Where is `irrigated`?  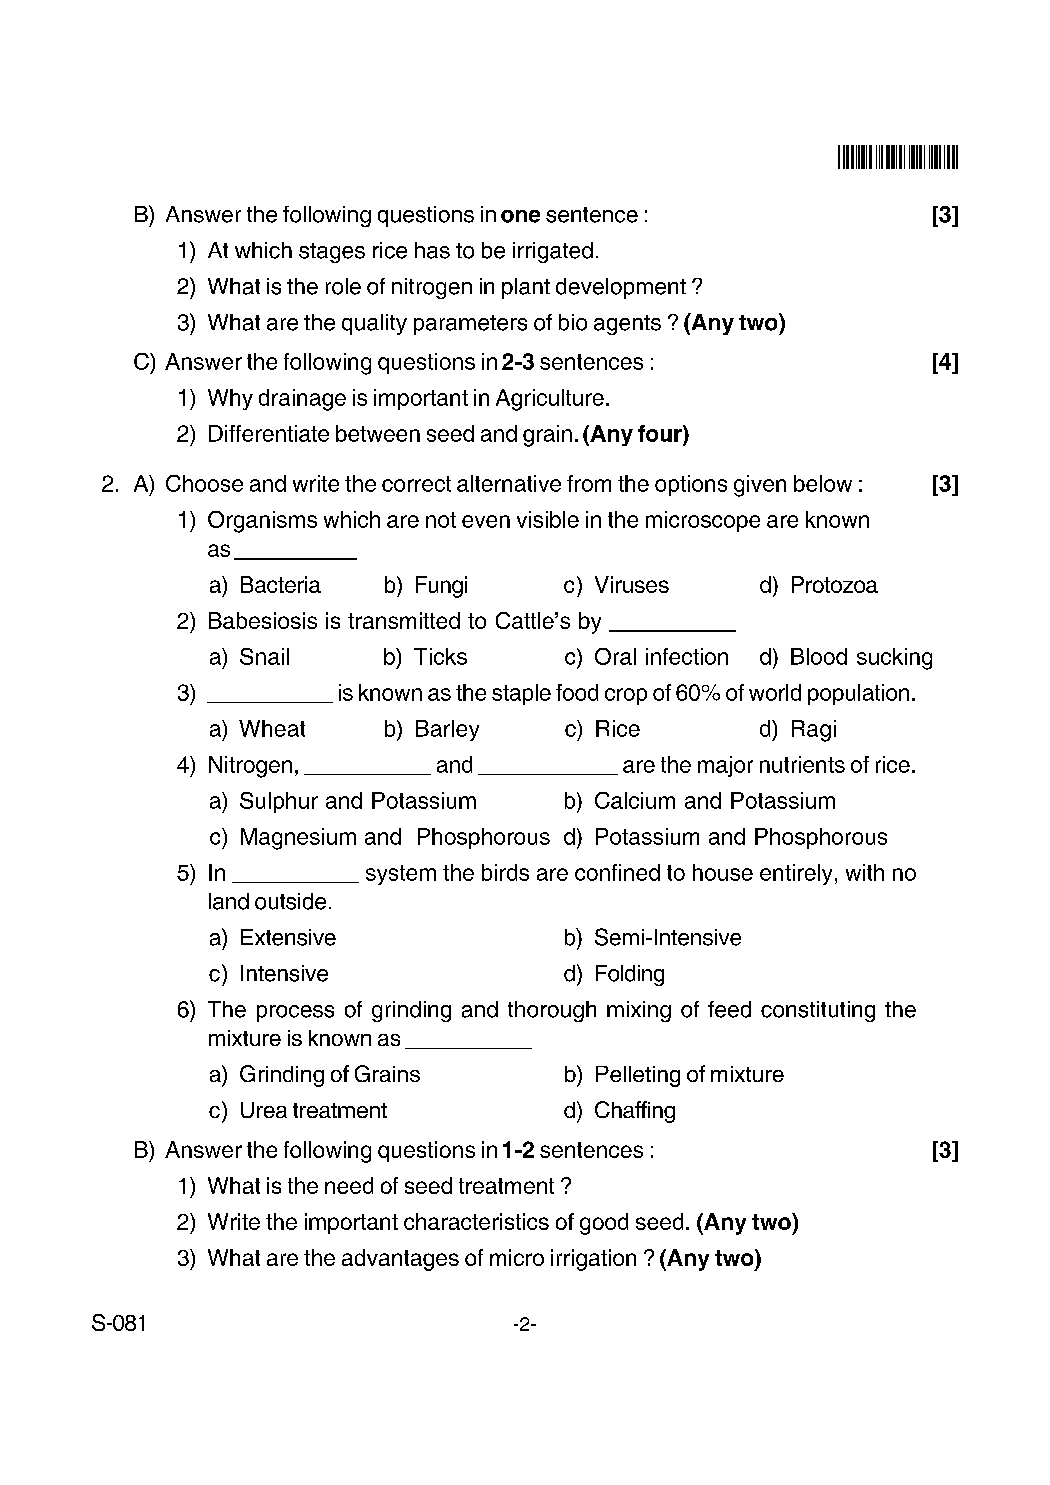
irrigated is located at coordinates (553, 252).
